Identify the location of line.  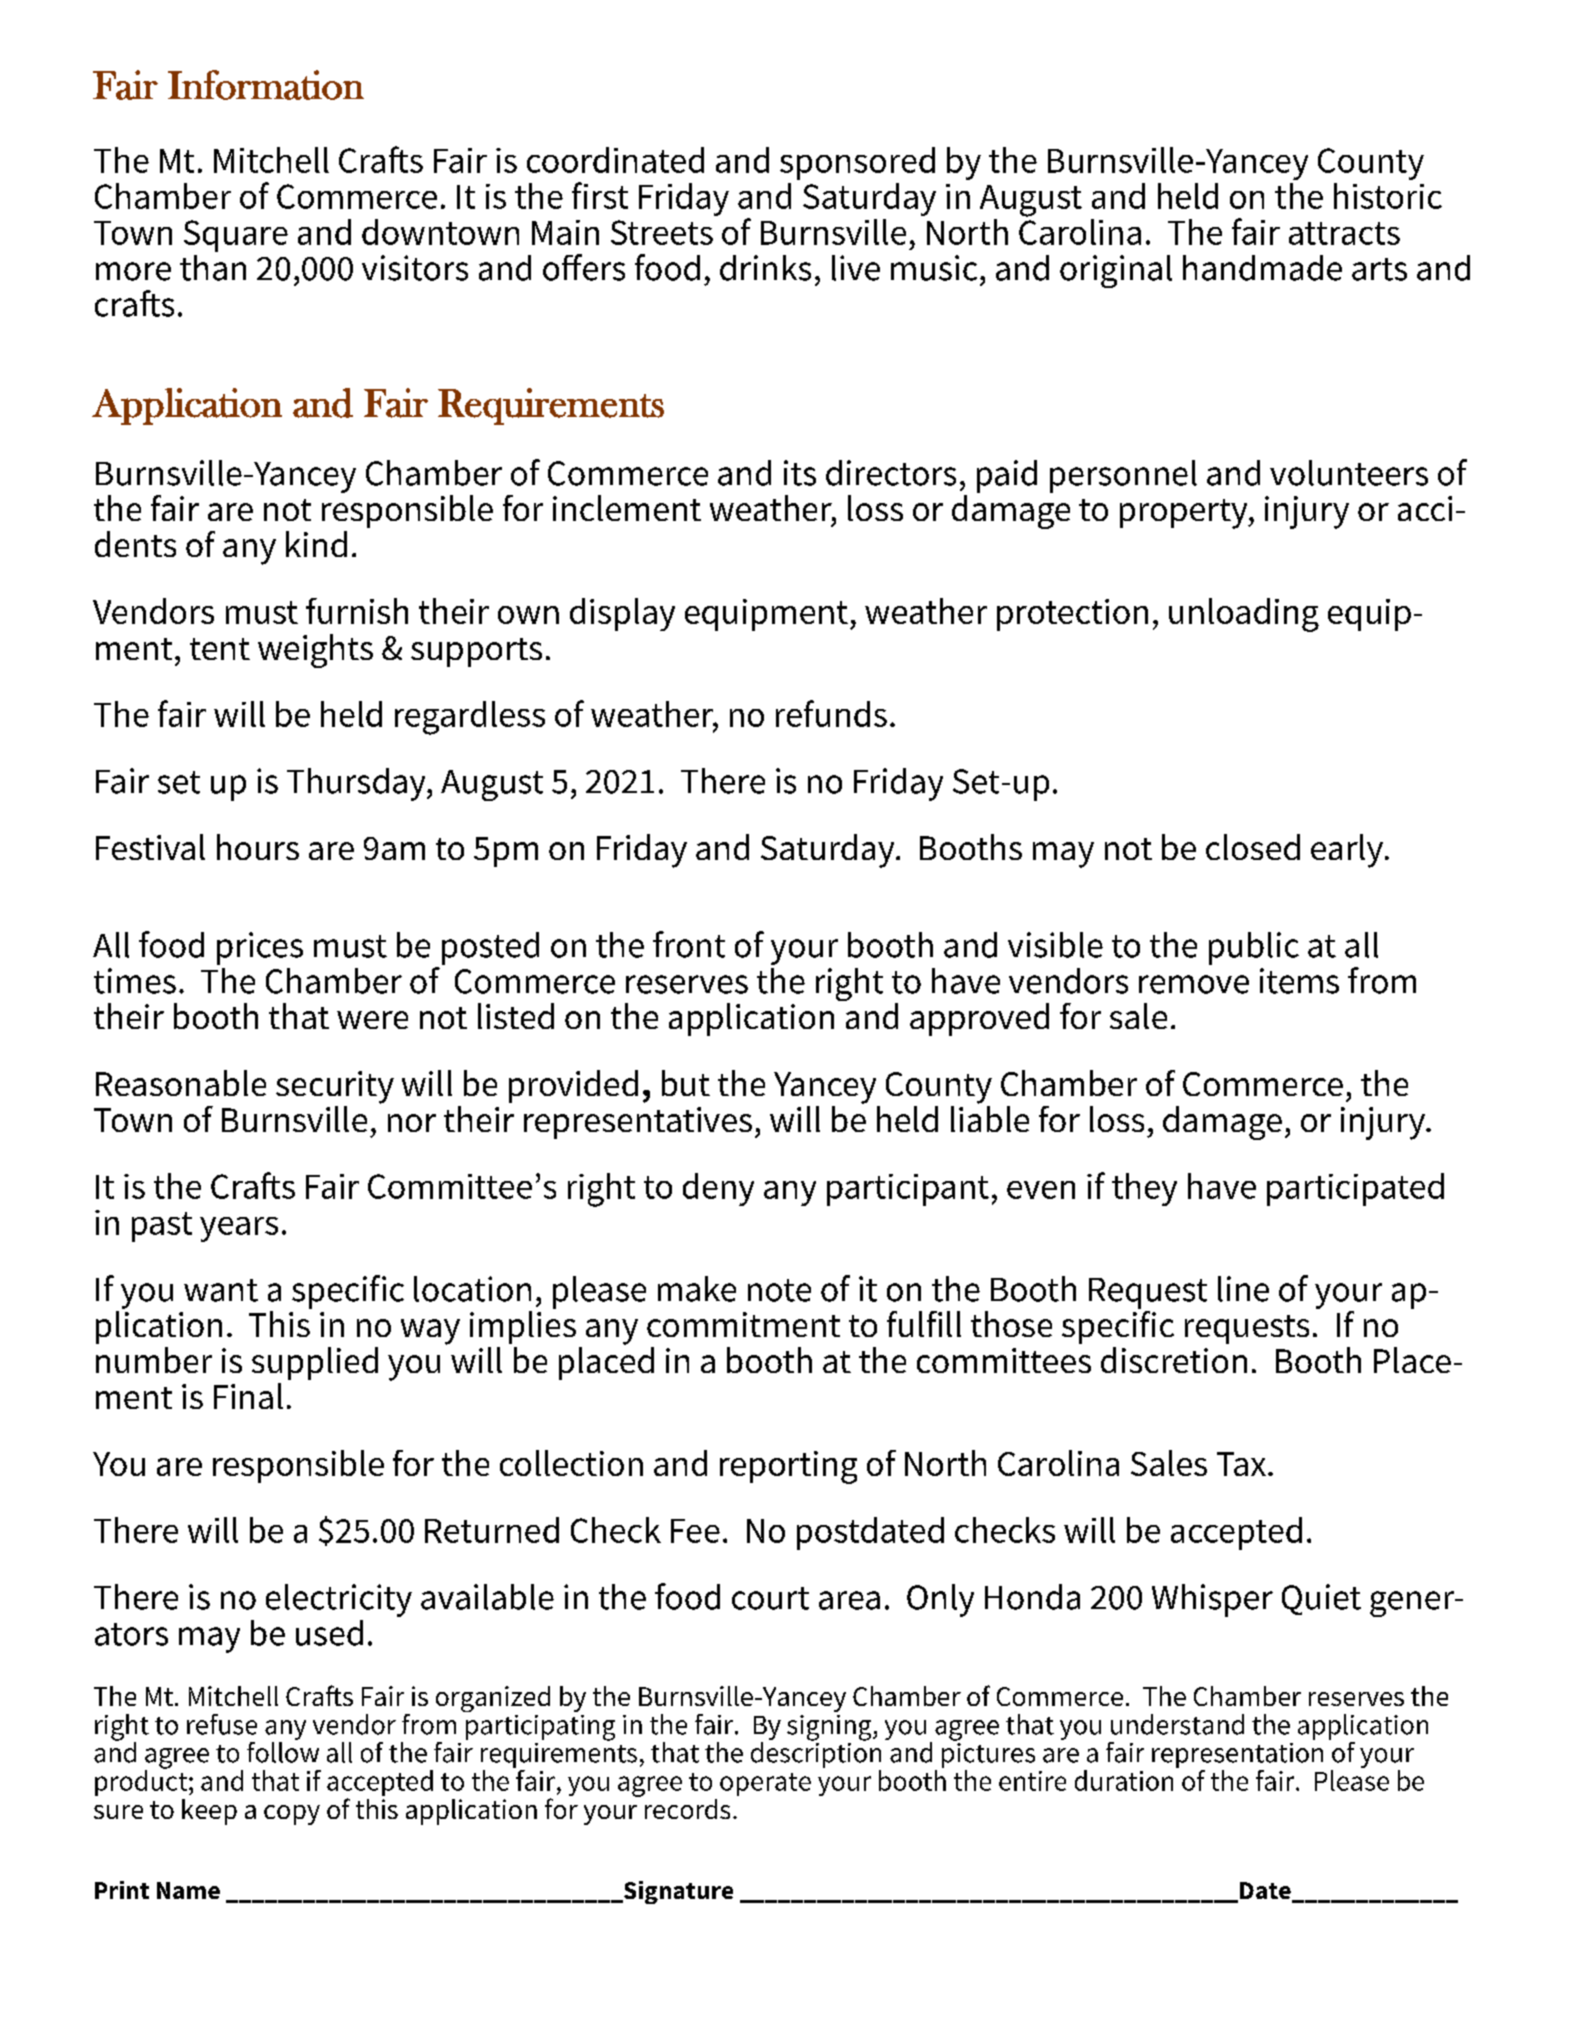
(1243, 1289).
